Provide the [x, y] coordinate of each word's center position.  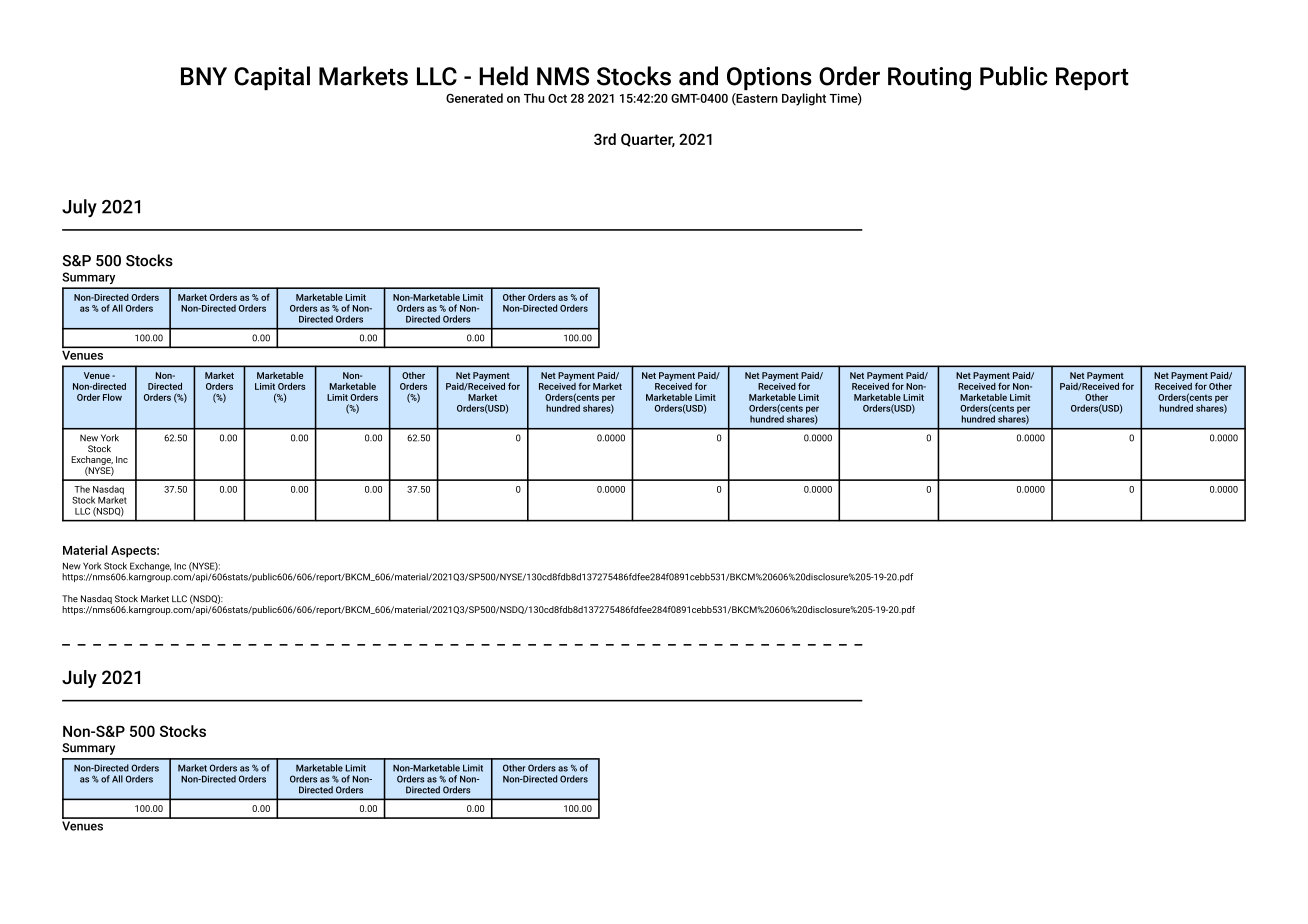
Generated [474, 98]
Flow [112, 397]
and [698, 76]
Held [503, 76]
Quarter [648, 140]
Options [769, 78]
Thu [534, 98]
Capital [272, 78]
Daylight [804, 99]
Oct [557, 98]
